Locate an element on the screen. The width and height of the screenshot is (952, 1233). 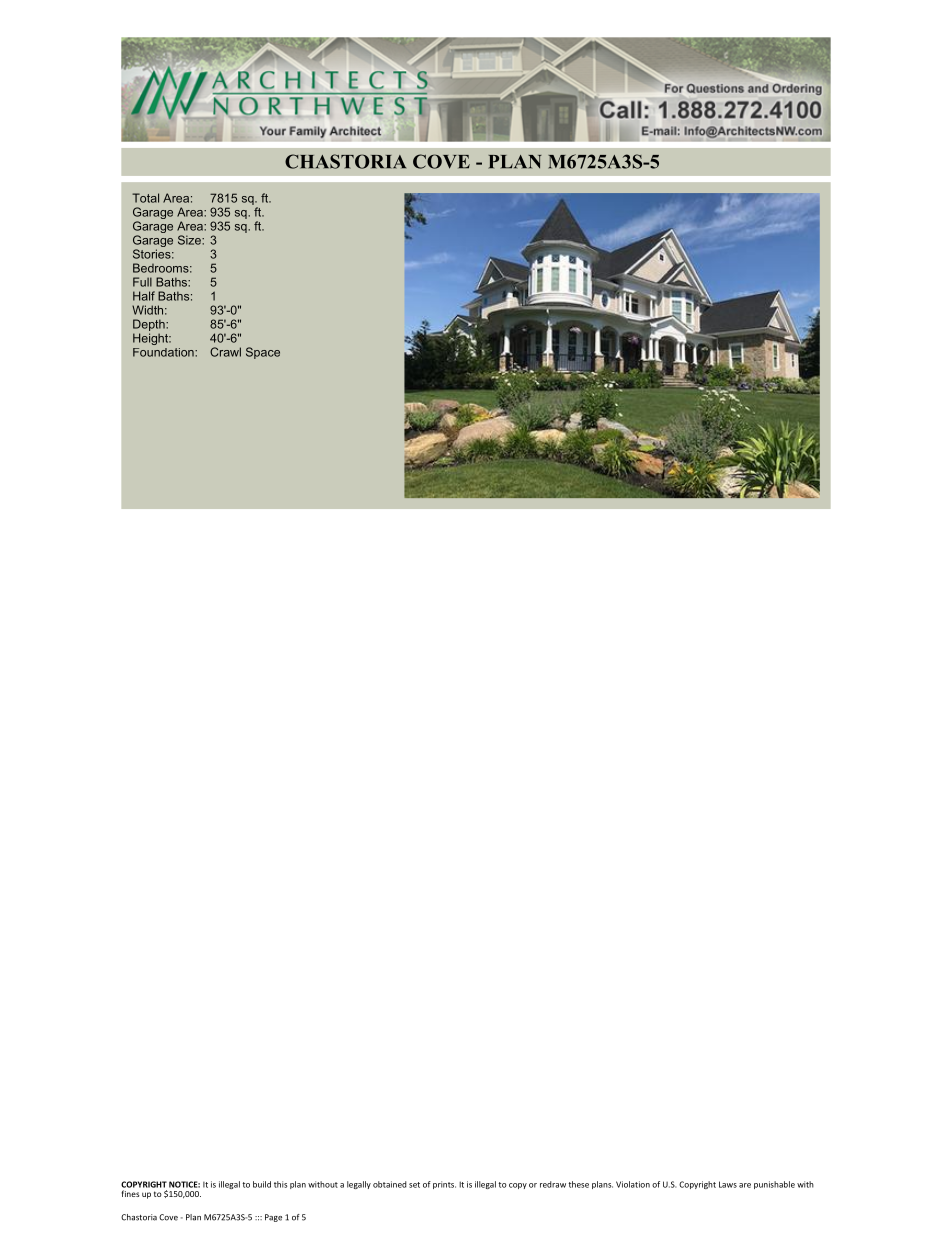
prints is located at coordinates (444, 1185).
